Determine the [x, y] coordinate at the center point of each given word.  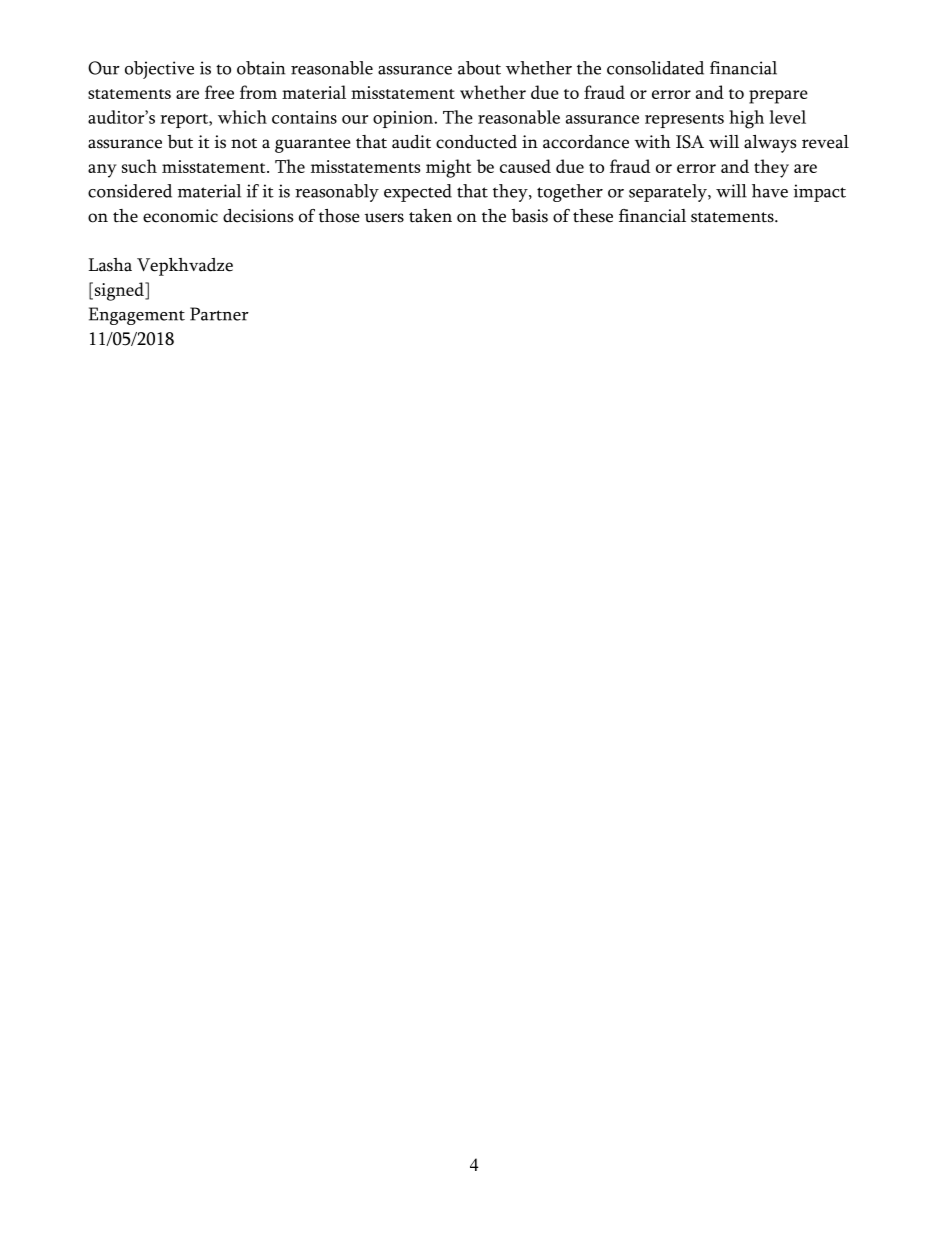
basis [529, 216]
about [479, 68]
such [139, 166]
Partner [219, 314]
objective [159, 70]
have [770, 191]
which [242, 117]
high [746, 119]
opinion [403, 119]
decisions [258, 216]
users [384, 218]
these [593, 216]
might [448, 168]
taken [430, 216]
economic [180, 216]
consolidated [655, 68]
